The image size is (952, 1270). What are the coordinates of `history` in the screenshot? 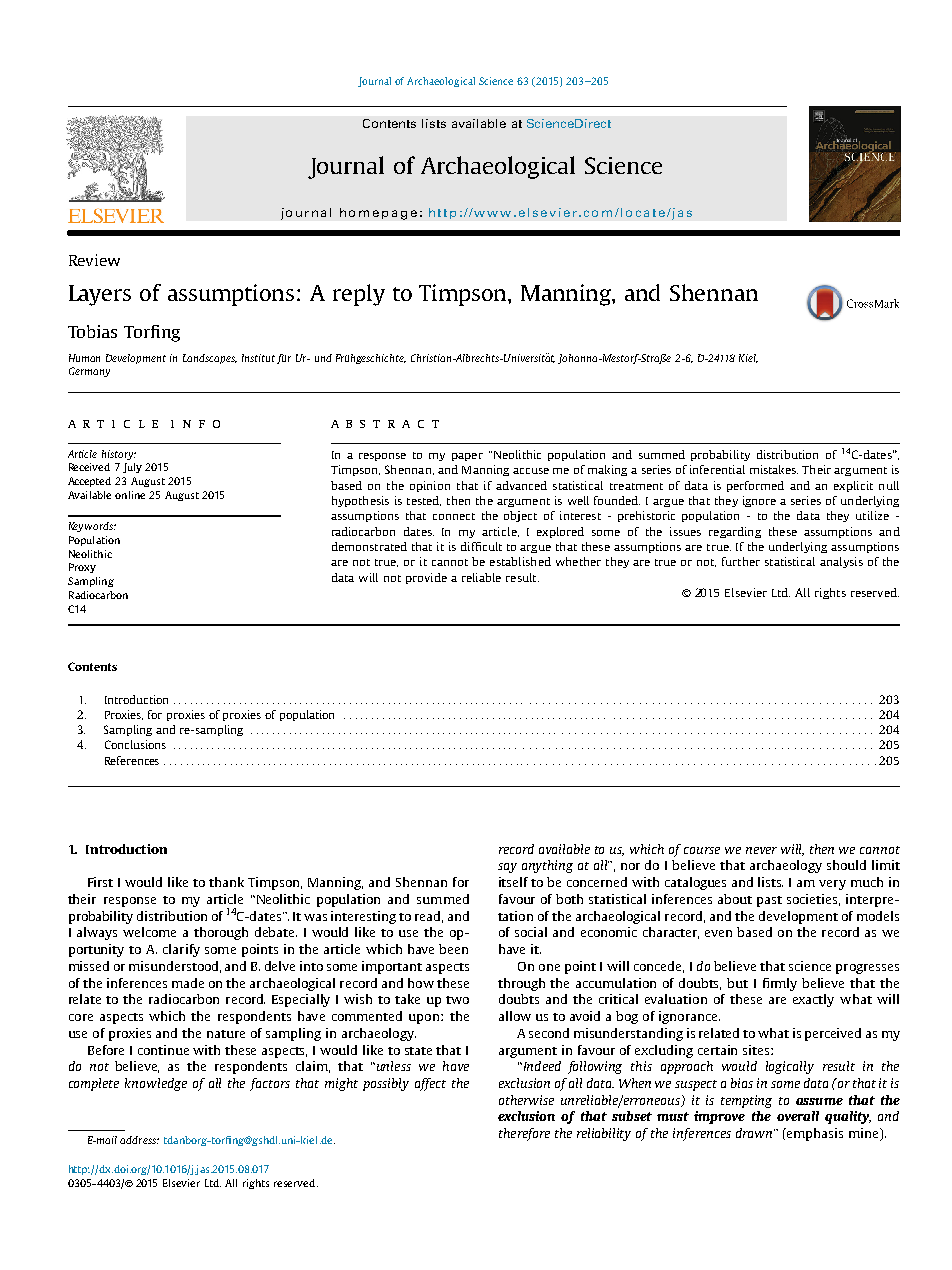 It's located at (119, 455).
